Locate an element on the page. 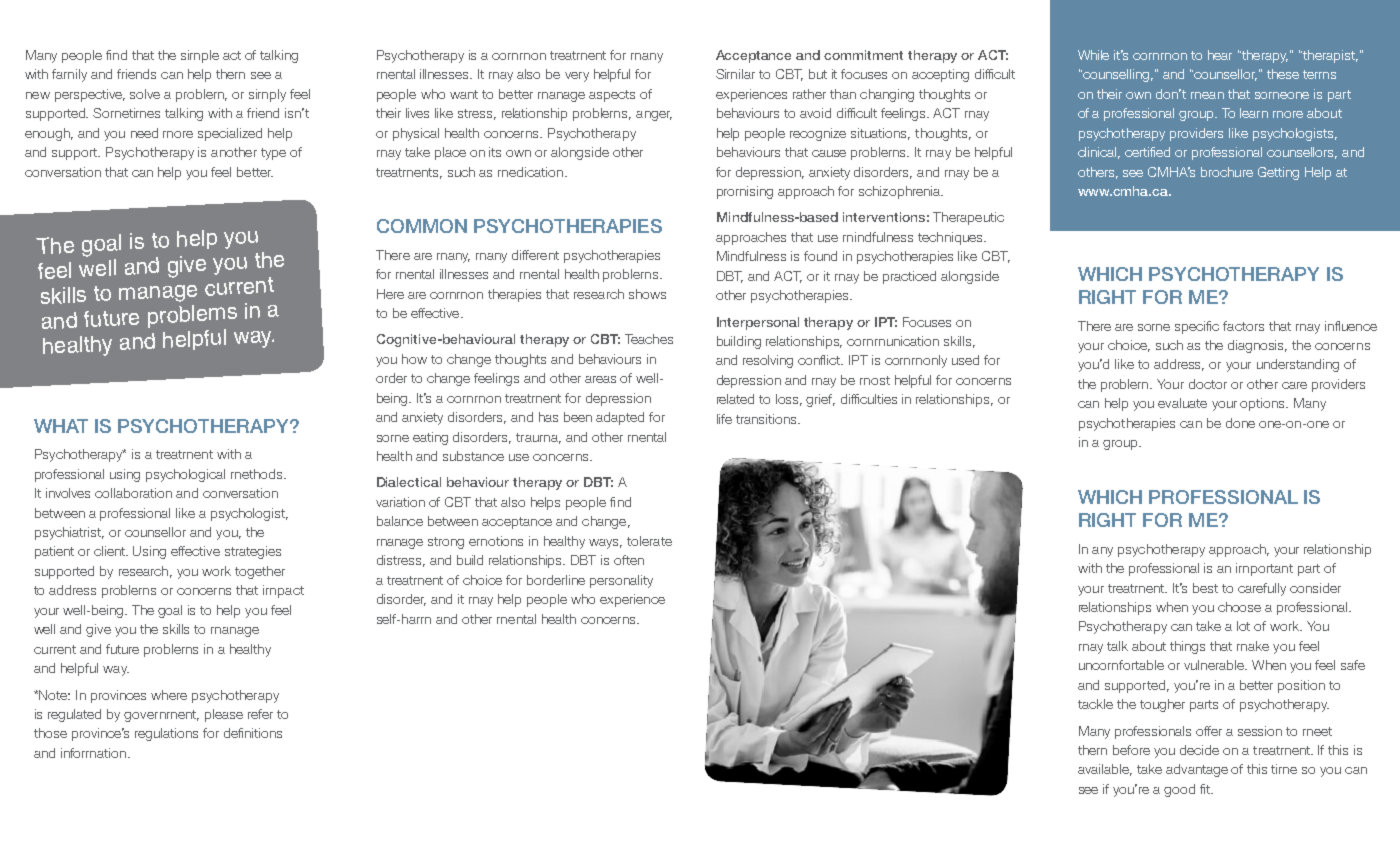 This document has height=850, width=1400. information is located at coordinates (95, 753).
